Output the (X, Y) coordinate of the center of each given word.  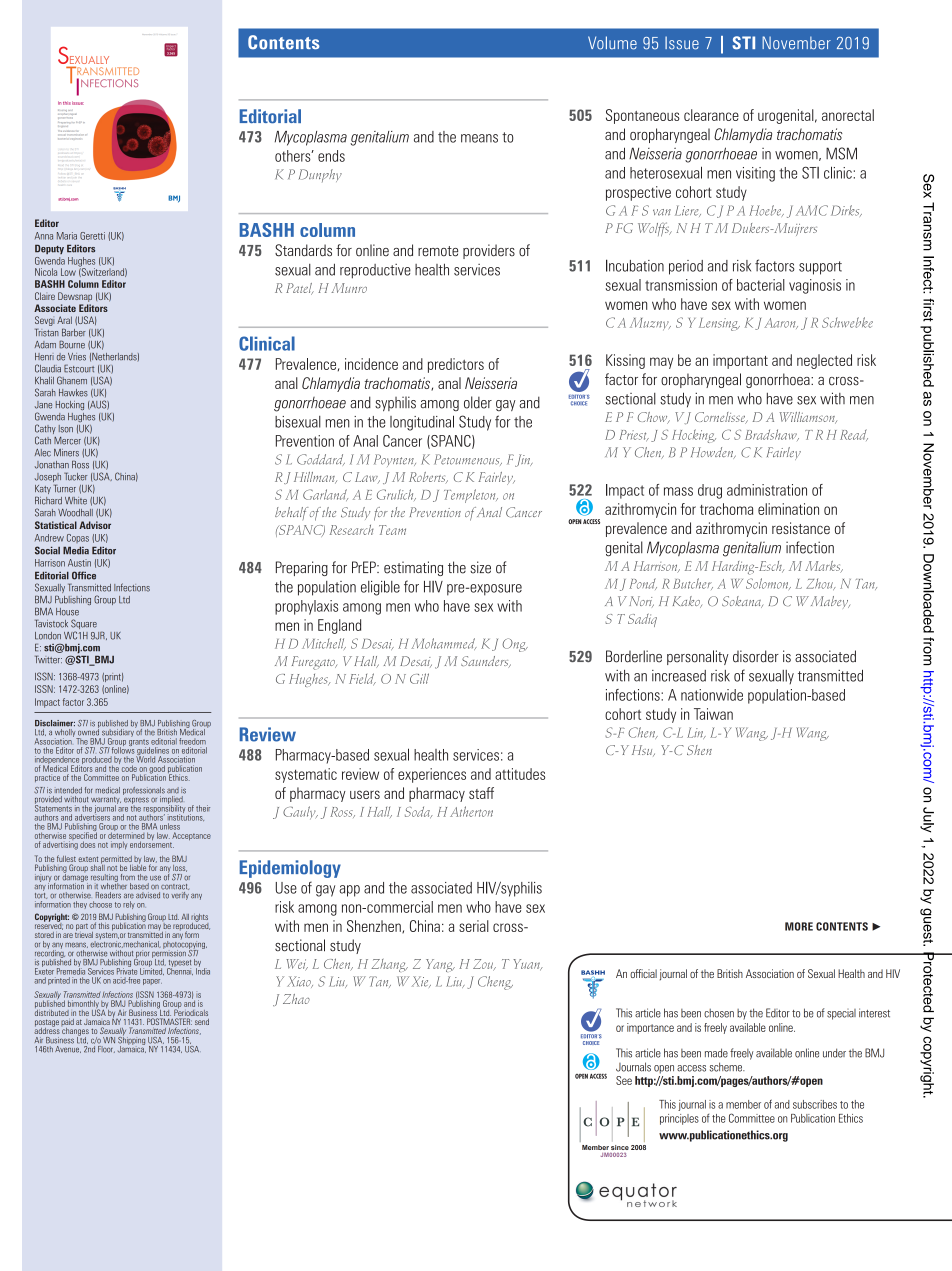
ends (331, 156)
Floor (106, 1048)
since (620, 1149)
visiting (755, 174)
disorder (756, 656)
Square (84, 625)
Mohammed (444, 644)
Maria (67, 236)
